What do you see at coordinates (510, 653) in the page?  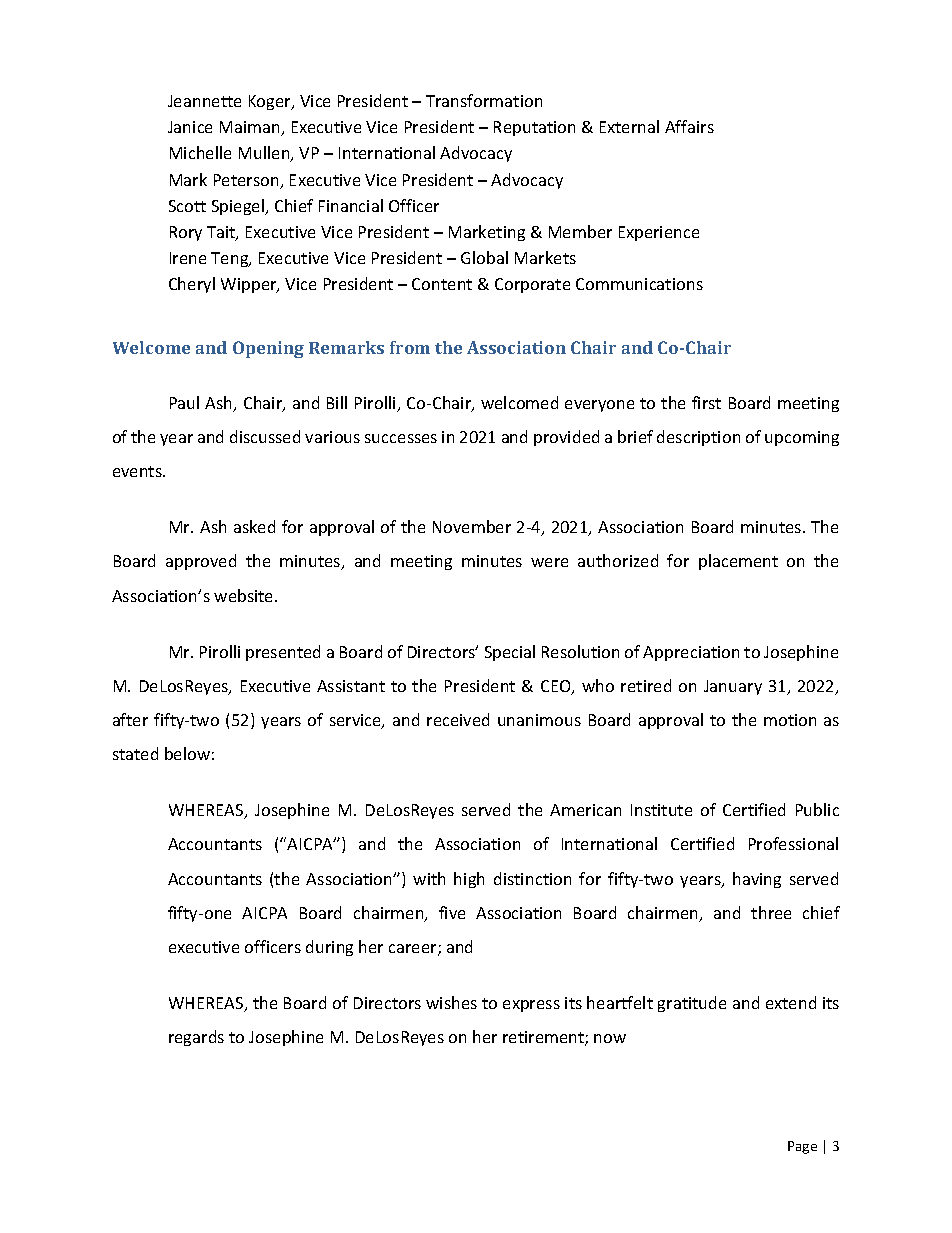 I see `Special` at bounding box center [510, 653].
